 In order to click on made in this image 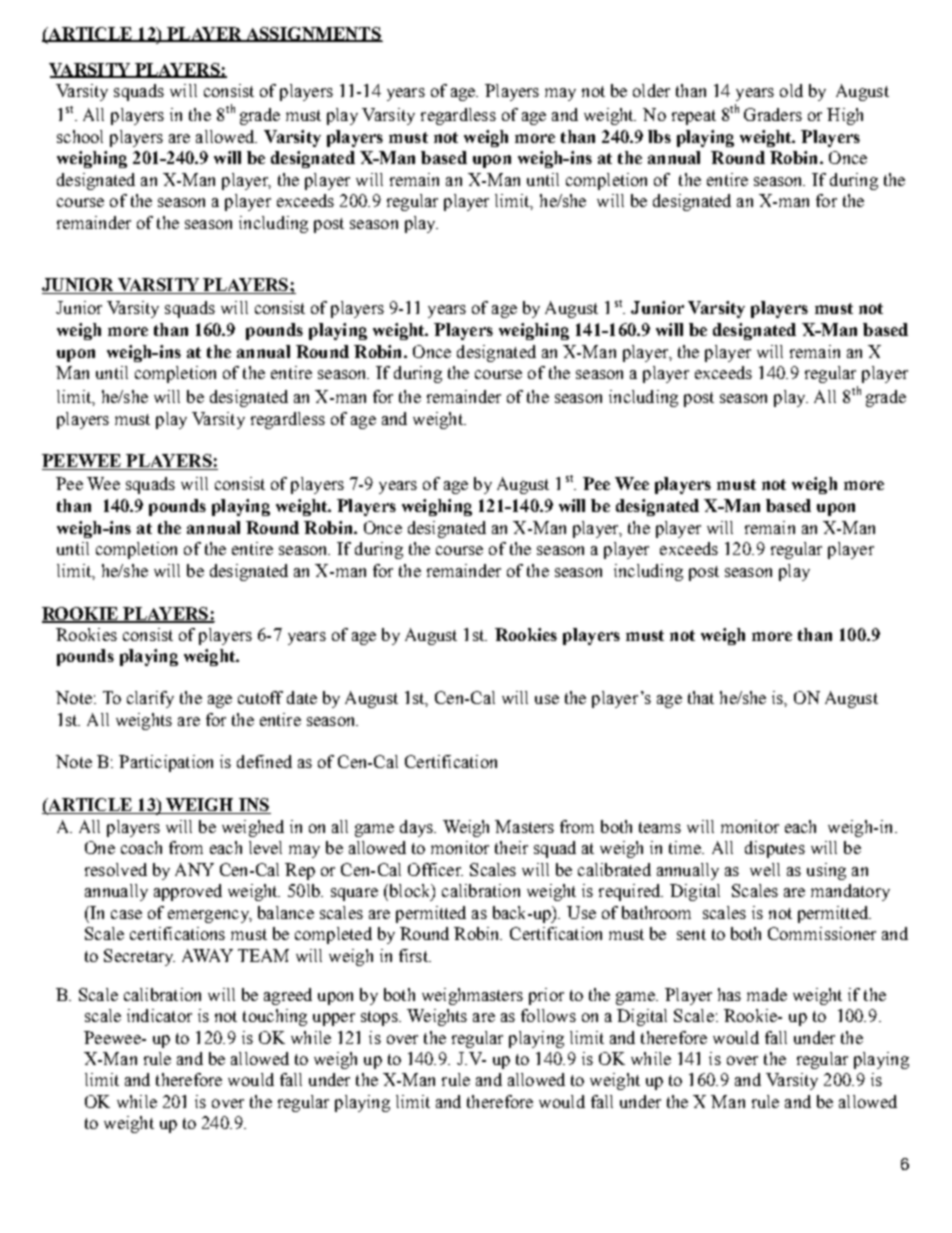, I will do `click(767, 994)`.
